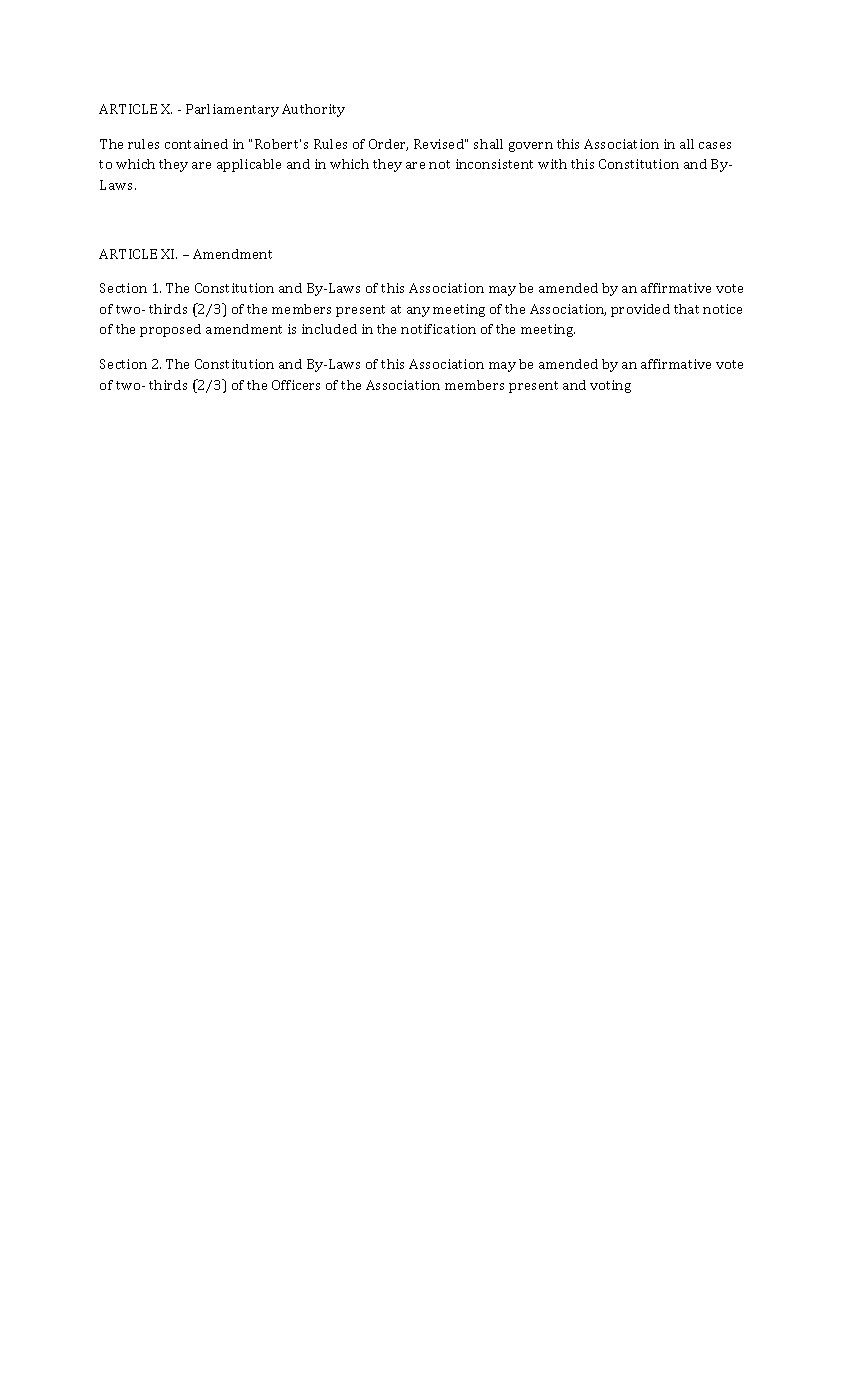  What do you see at coordinates (686, 309) in the page?
I see `that` at bounding box center [686, 309].
